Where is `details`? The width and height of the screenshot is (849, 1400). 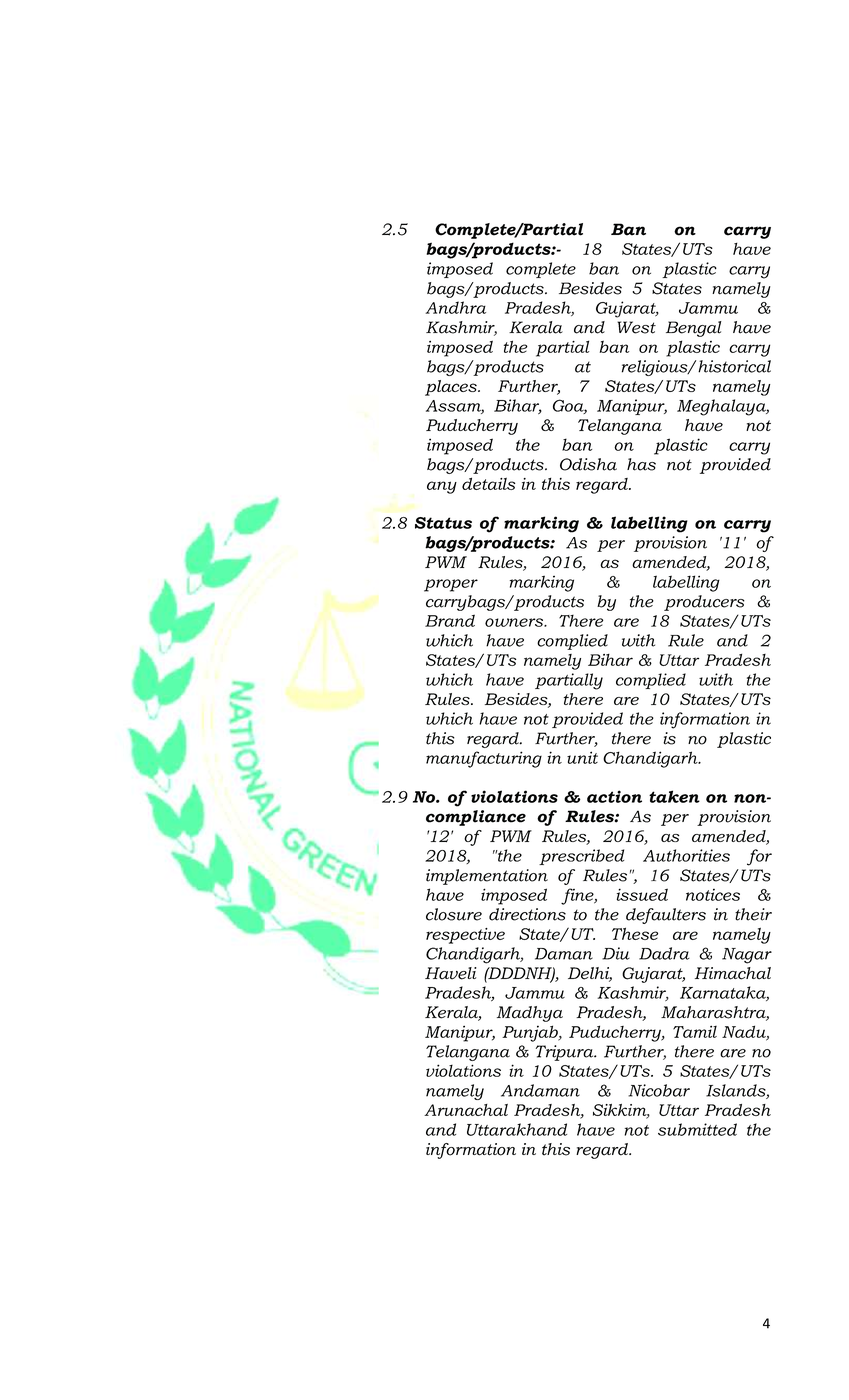 details is located at coordinates (488, 483).
